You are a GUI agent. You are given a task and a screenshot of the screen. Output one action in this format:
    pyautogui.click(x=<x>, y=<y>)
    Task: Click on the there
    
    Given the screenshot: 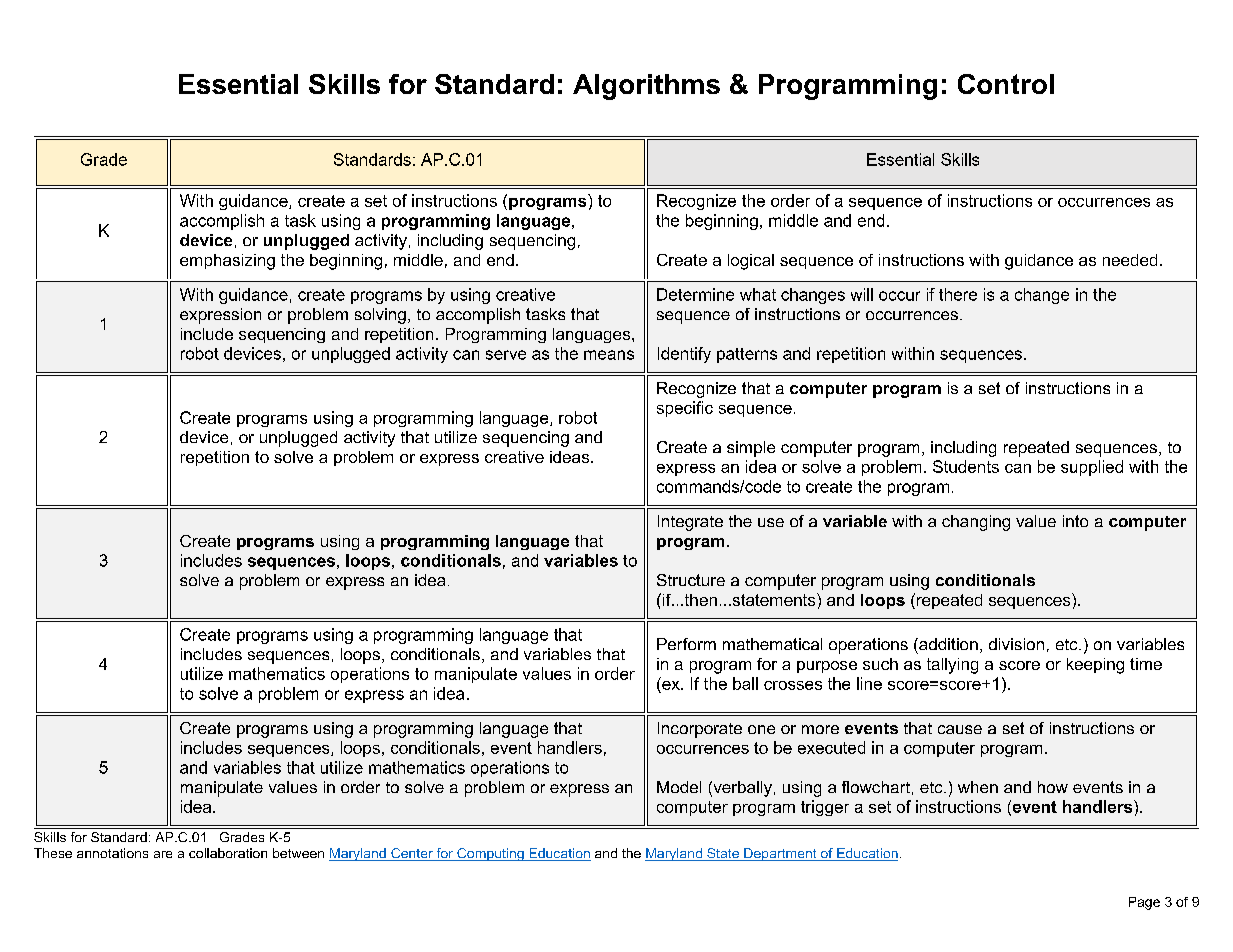 What is the action you would take?
    pyautogui.click(x=958, y=294)
